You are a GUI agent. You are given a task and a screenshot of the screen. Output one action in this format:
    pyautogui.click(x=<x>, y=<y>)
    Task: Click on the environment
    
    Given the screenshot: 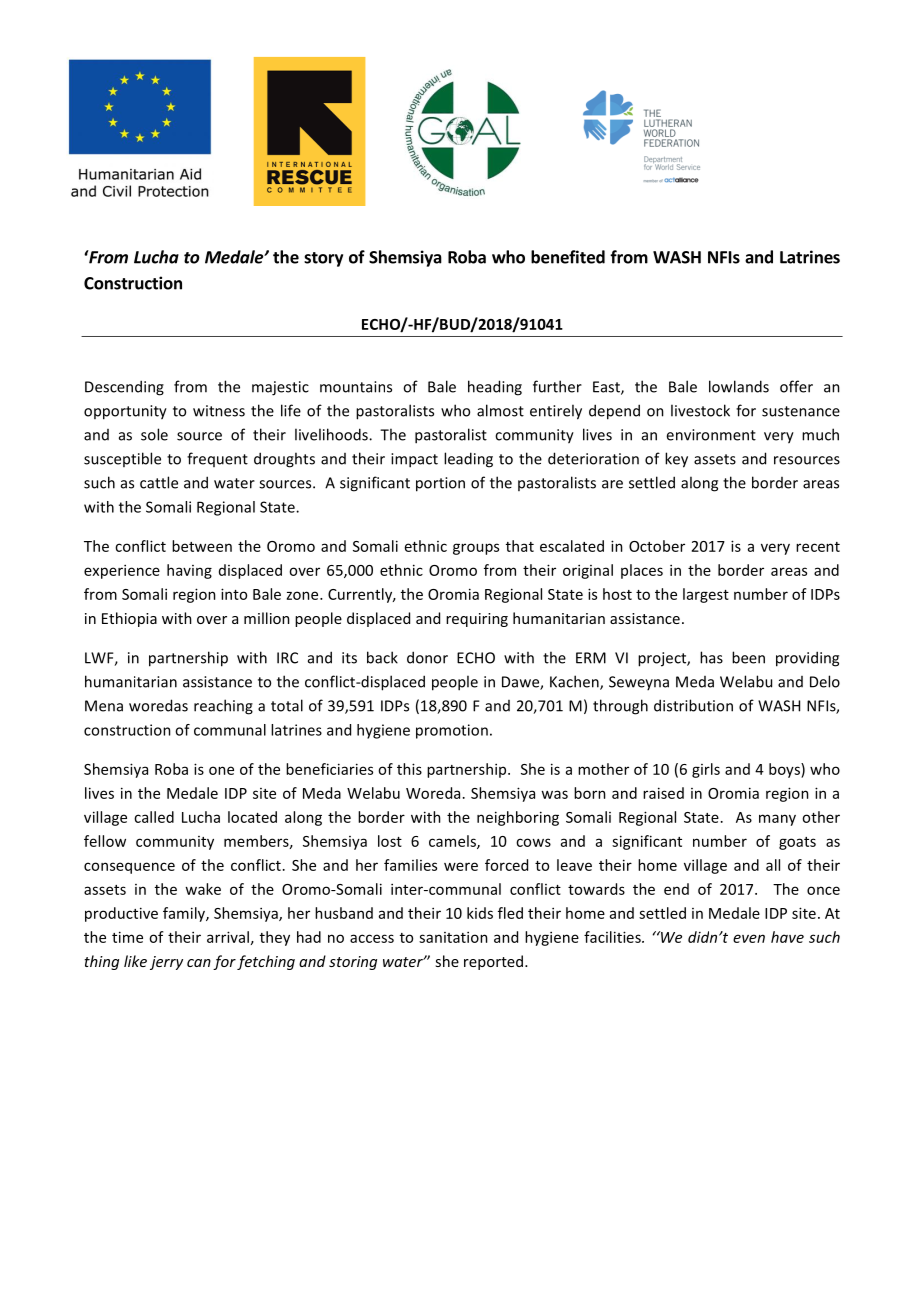 What is the action you would take?
    pyautogui.click(x=711, y=435)
